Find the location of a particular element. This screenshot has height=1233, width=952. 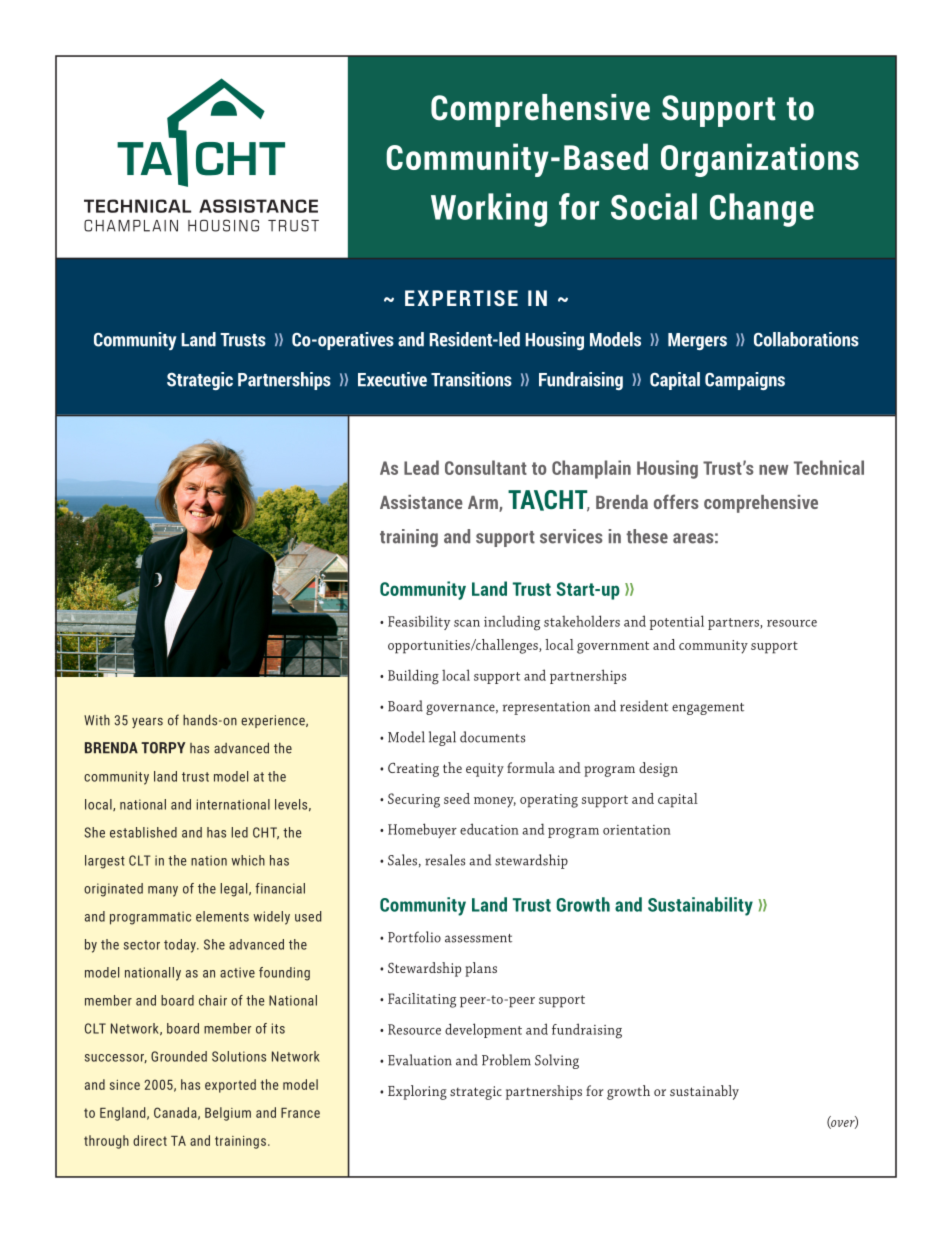

new is located at coordinates (773, 470).
